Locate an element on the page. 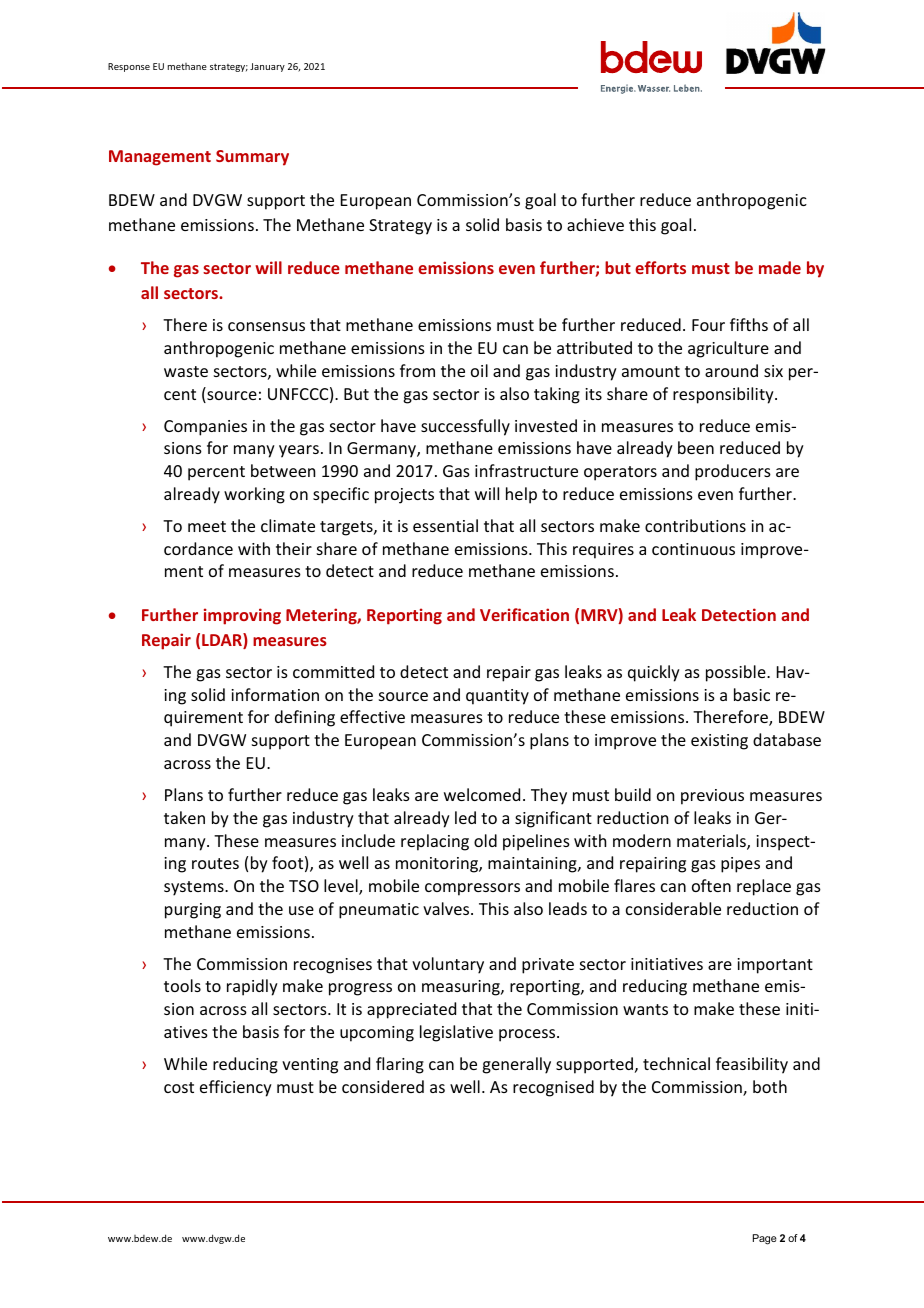 The width and height of the document is (924, 1308). achieve is located at coordinates (595, 224).
